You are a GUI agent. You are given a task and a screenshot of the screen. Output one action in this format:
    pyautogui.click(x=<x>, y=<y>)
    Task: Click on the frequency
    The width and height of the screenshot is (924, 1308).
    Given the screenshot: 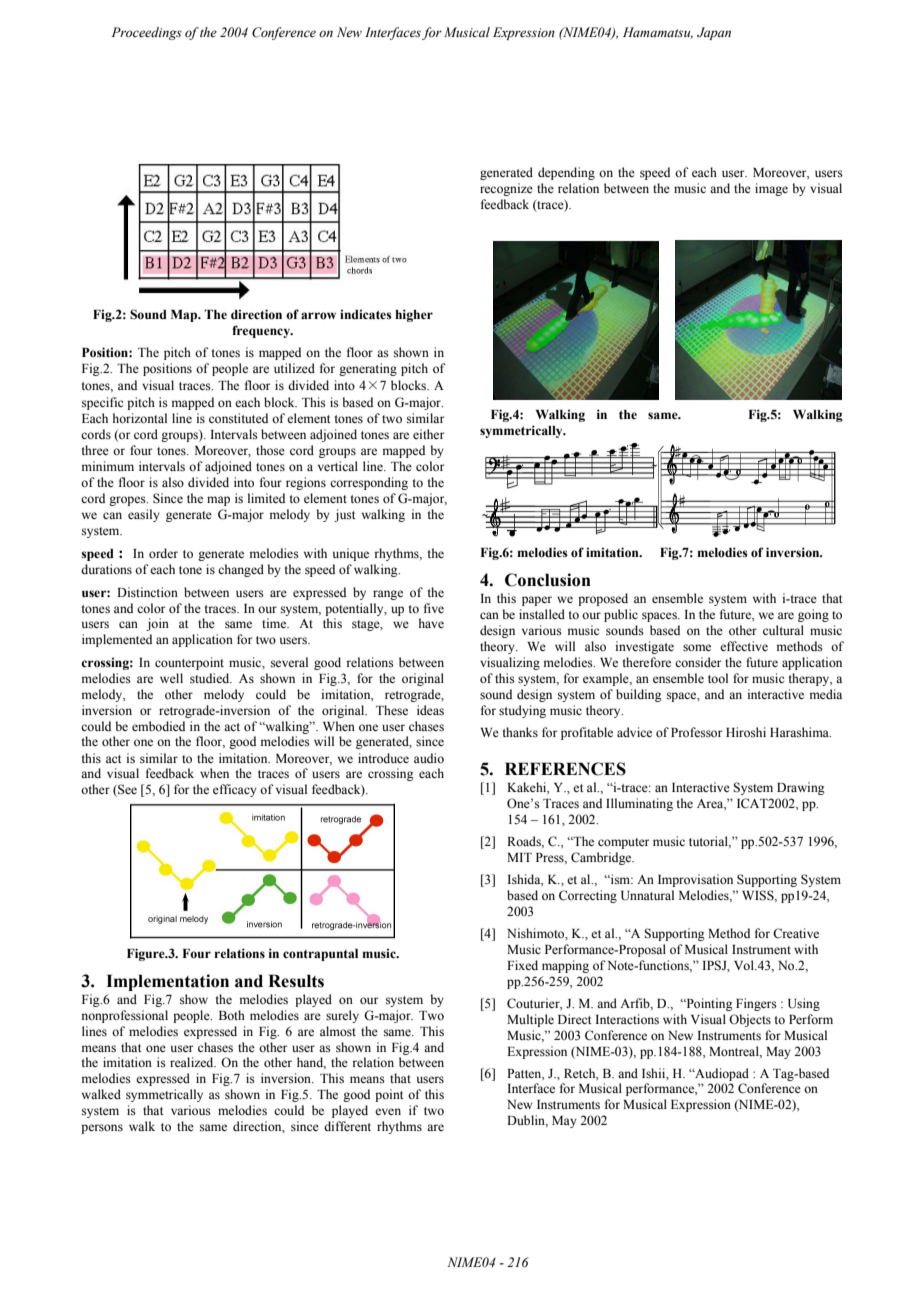 What is the action you would take?
    pyautogui.click(x=262, y=331)
